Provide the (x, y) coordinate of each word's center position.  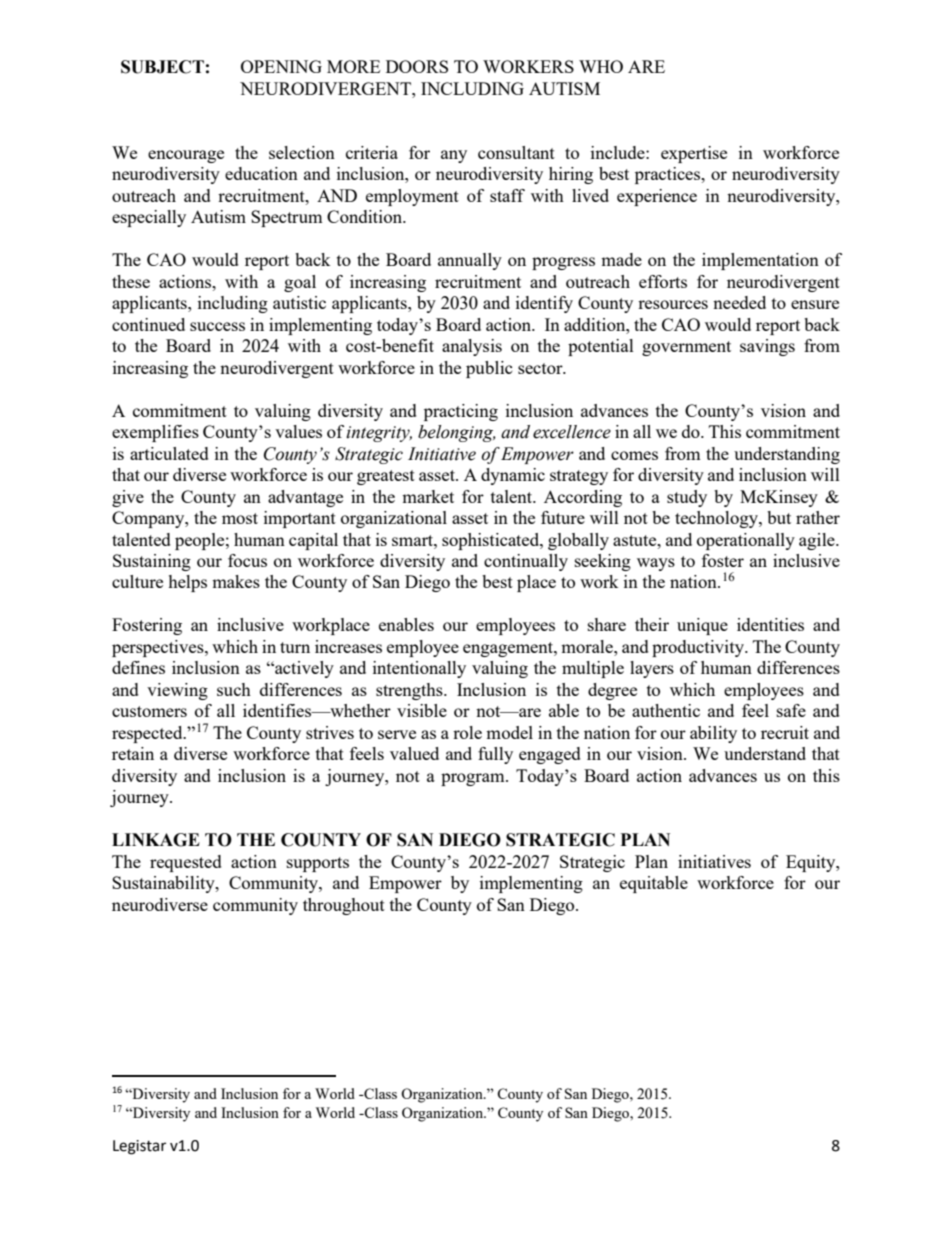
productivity (699, 648)
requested (186, 863)
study (687, 498)
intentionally (419, 669)
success (217, 326)
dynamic (513, 476)
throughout (344, 906)
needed (739, 302)
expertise (694, 154)
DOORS (417, 66)
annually (470, 261)
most (240, 518)
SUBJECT (162, 67)
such (234, 689)
